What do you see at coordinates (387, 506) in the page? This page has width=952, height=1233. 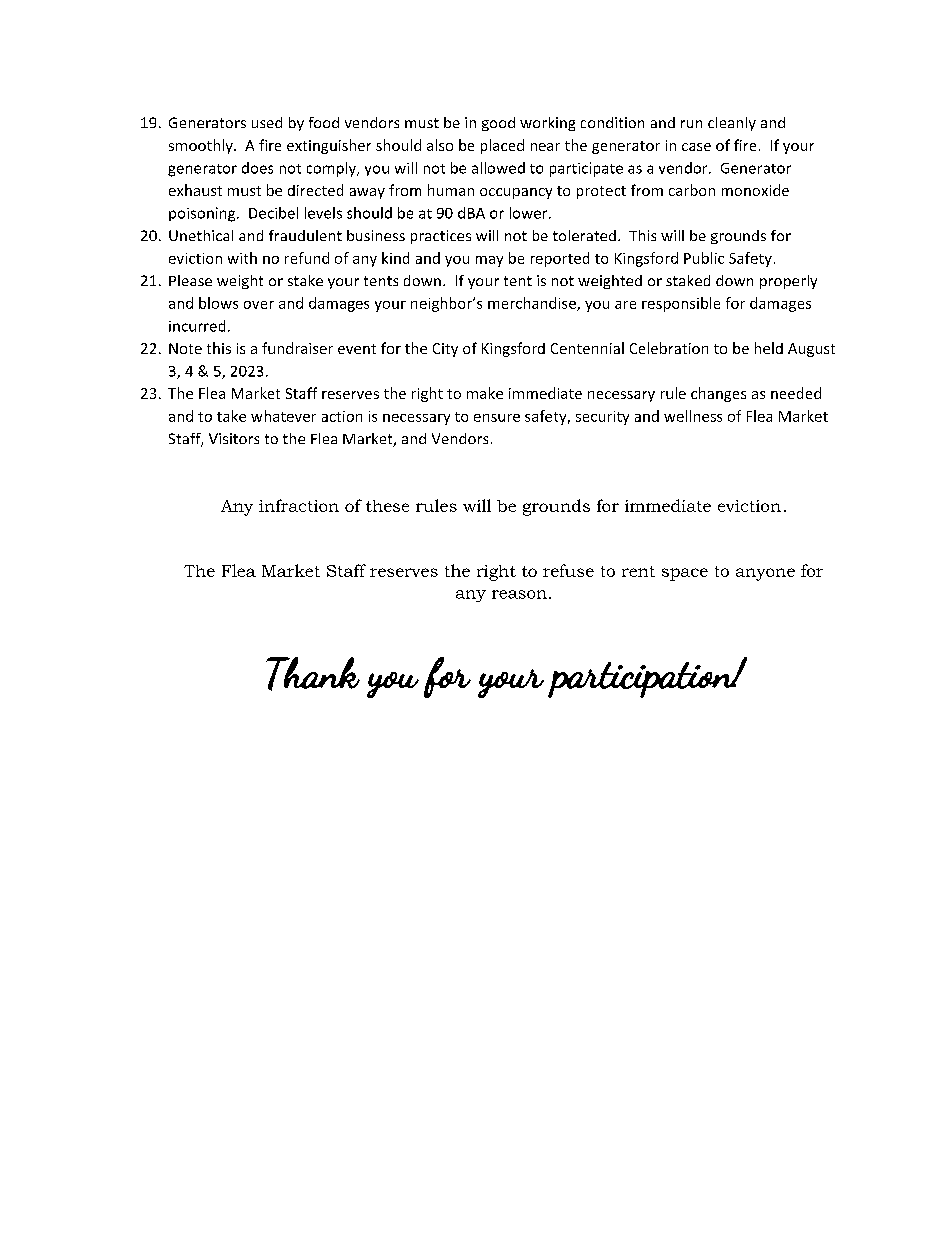 I see `these` at bounding box center [387, 506].
